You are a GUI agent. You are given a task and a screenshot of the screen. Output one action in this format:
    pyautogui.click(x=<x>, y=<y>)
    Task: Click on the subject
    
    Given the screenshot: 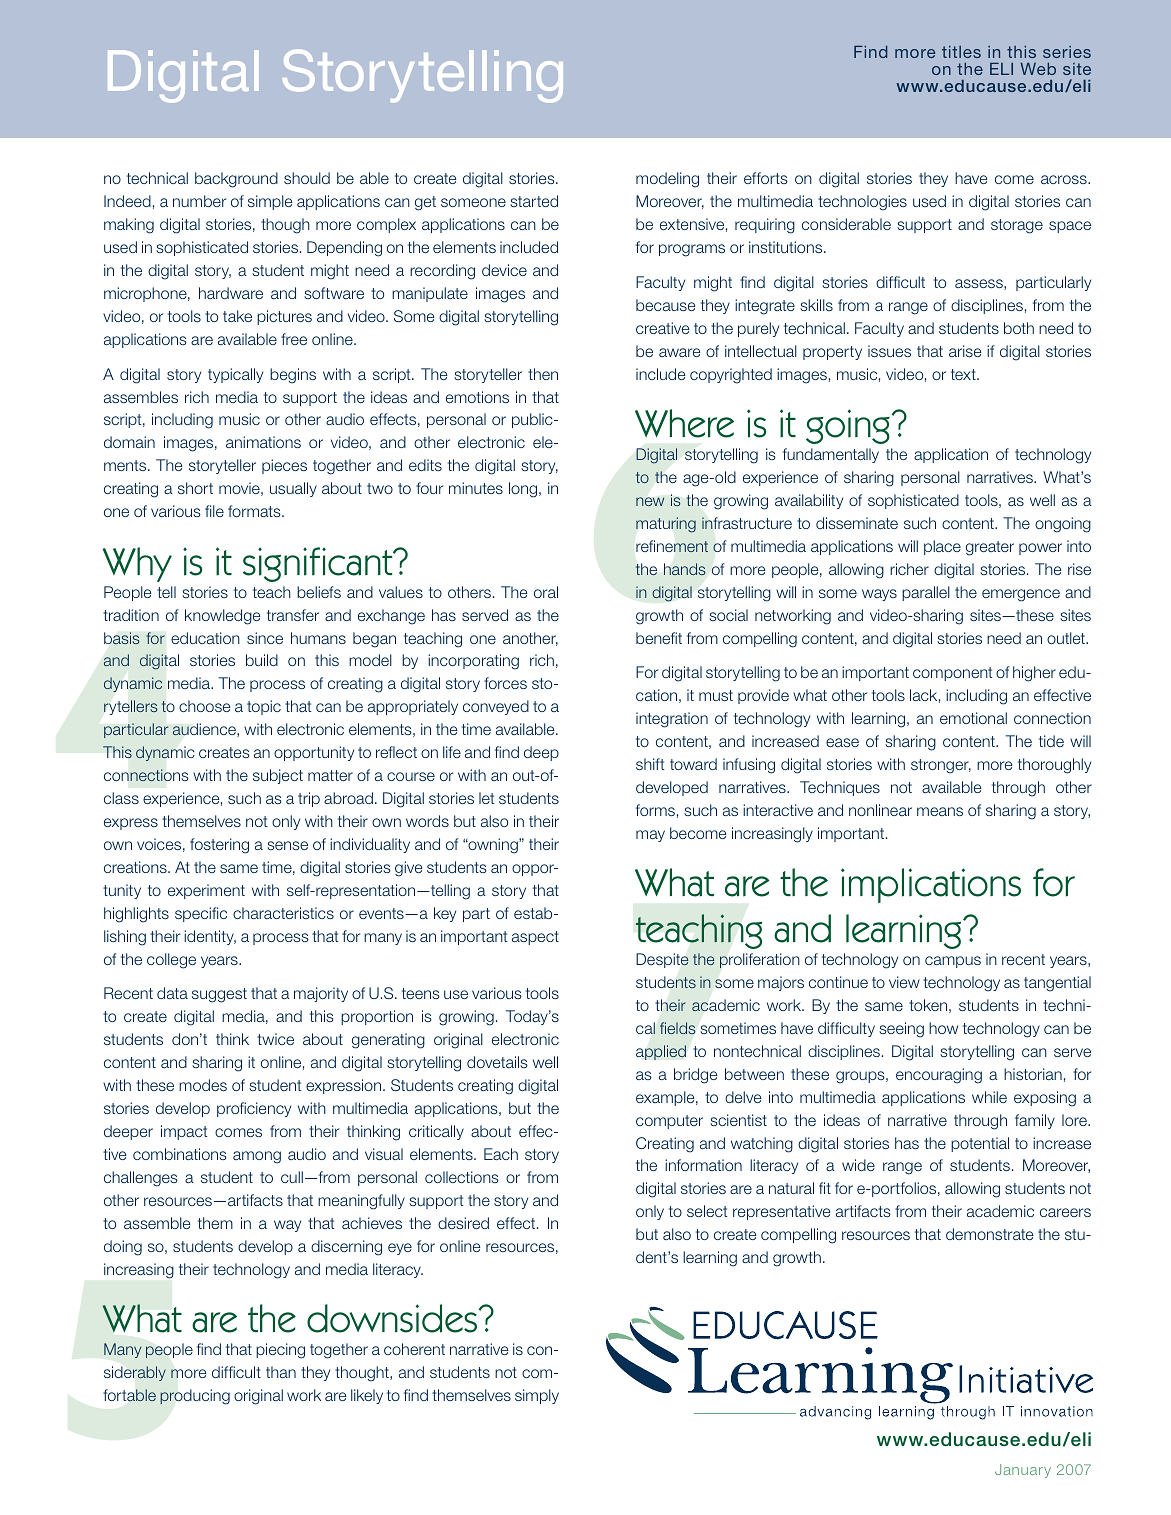 What is the action you would take?
    pyautogui.click(x=278, y=776)
